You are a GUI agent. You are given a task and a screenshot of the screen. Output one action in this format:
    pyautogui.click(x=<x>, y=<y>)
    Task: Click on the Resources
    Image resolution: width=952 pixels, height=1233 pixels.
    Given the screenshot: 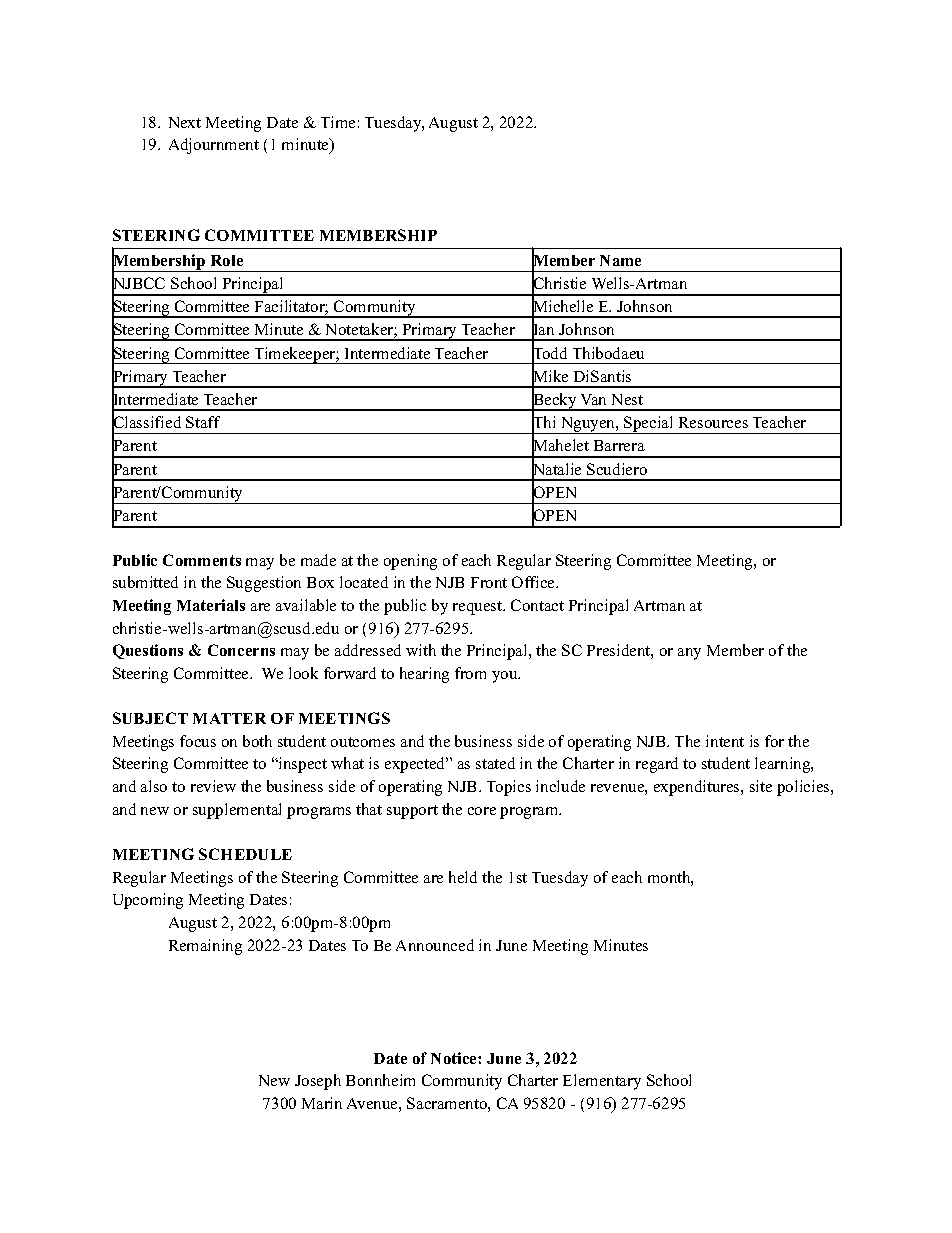 What is the action you would take?
    pyautogui.click(x=713, y=422)
